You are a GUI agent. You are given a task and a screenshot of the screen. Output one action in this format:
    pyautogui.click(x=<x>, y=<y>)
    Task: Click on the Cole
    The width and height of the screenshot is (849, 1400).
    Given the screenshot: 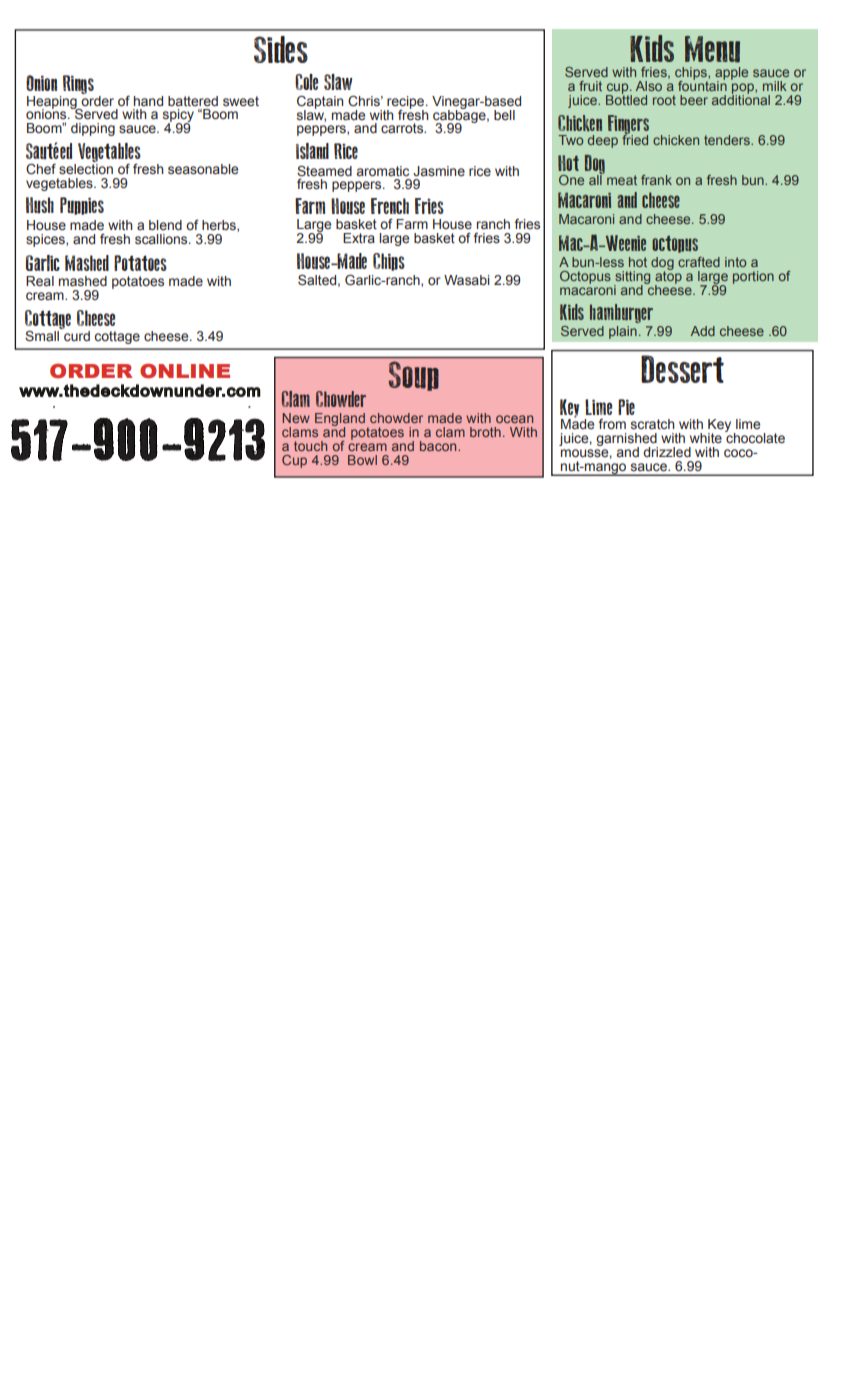 What is the action you would take?
    pyautogui.click(x=306, y=82)
